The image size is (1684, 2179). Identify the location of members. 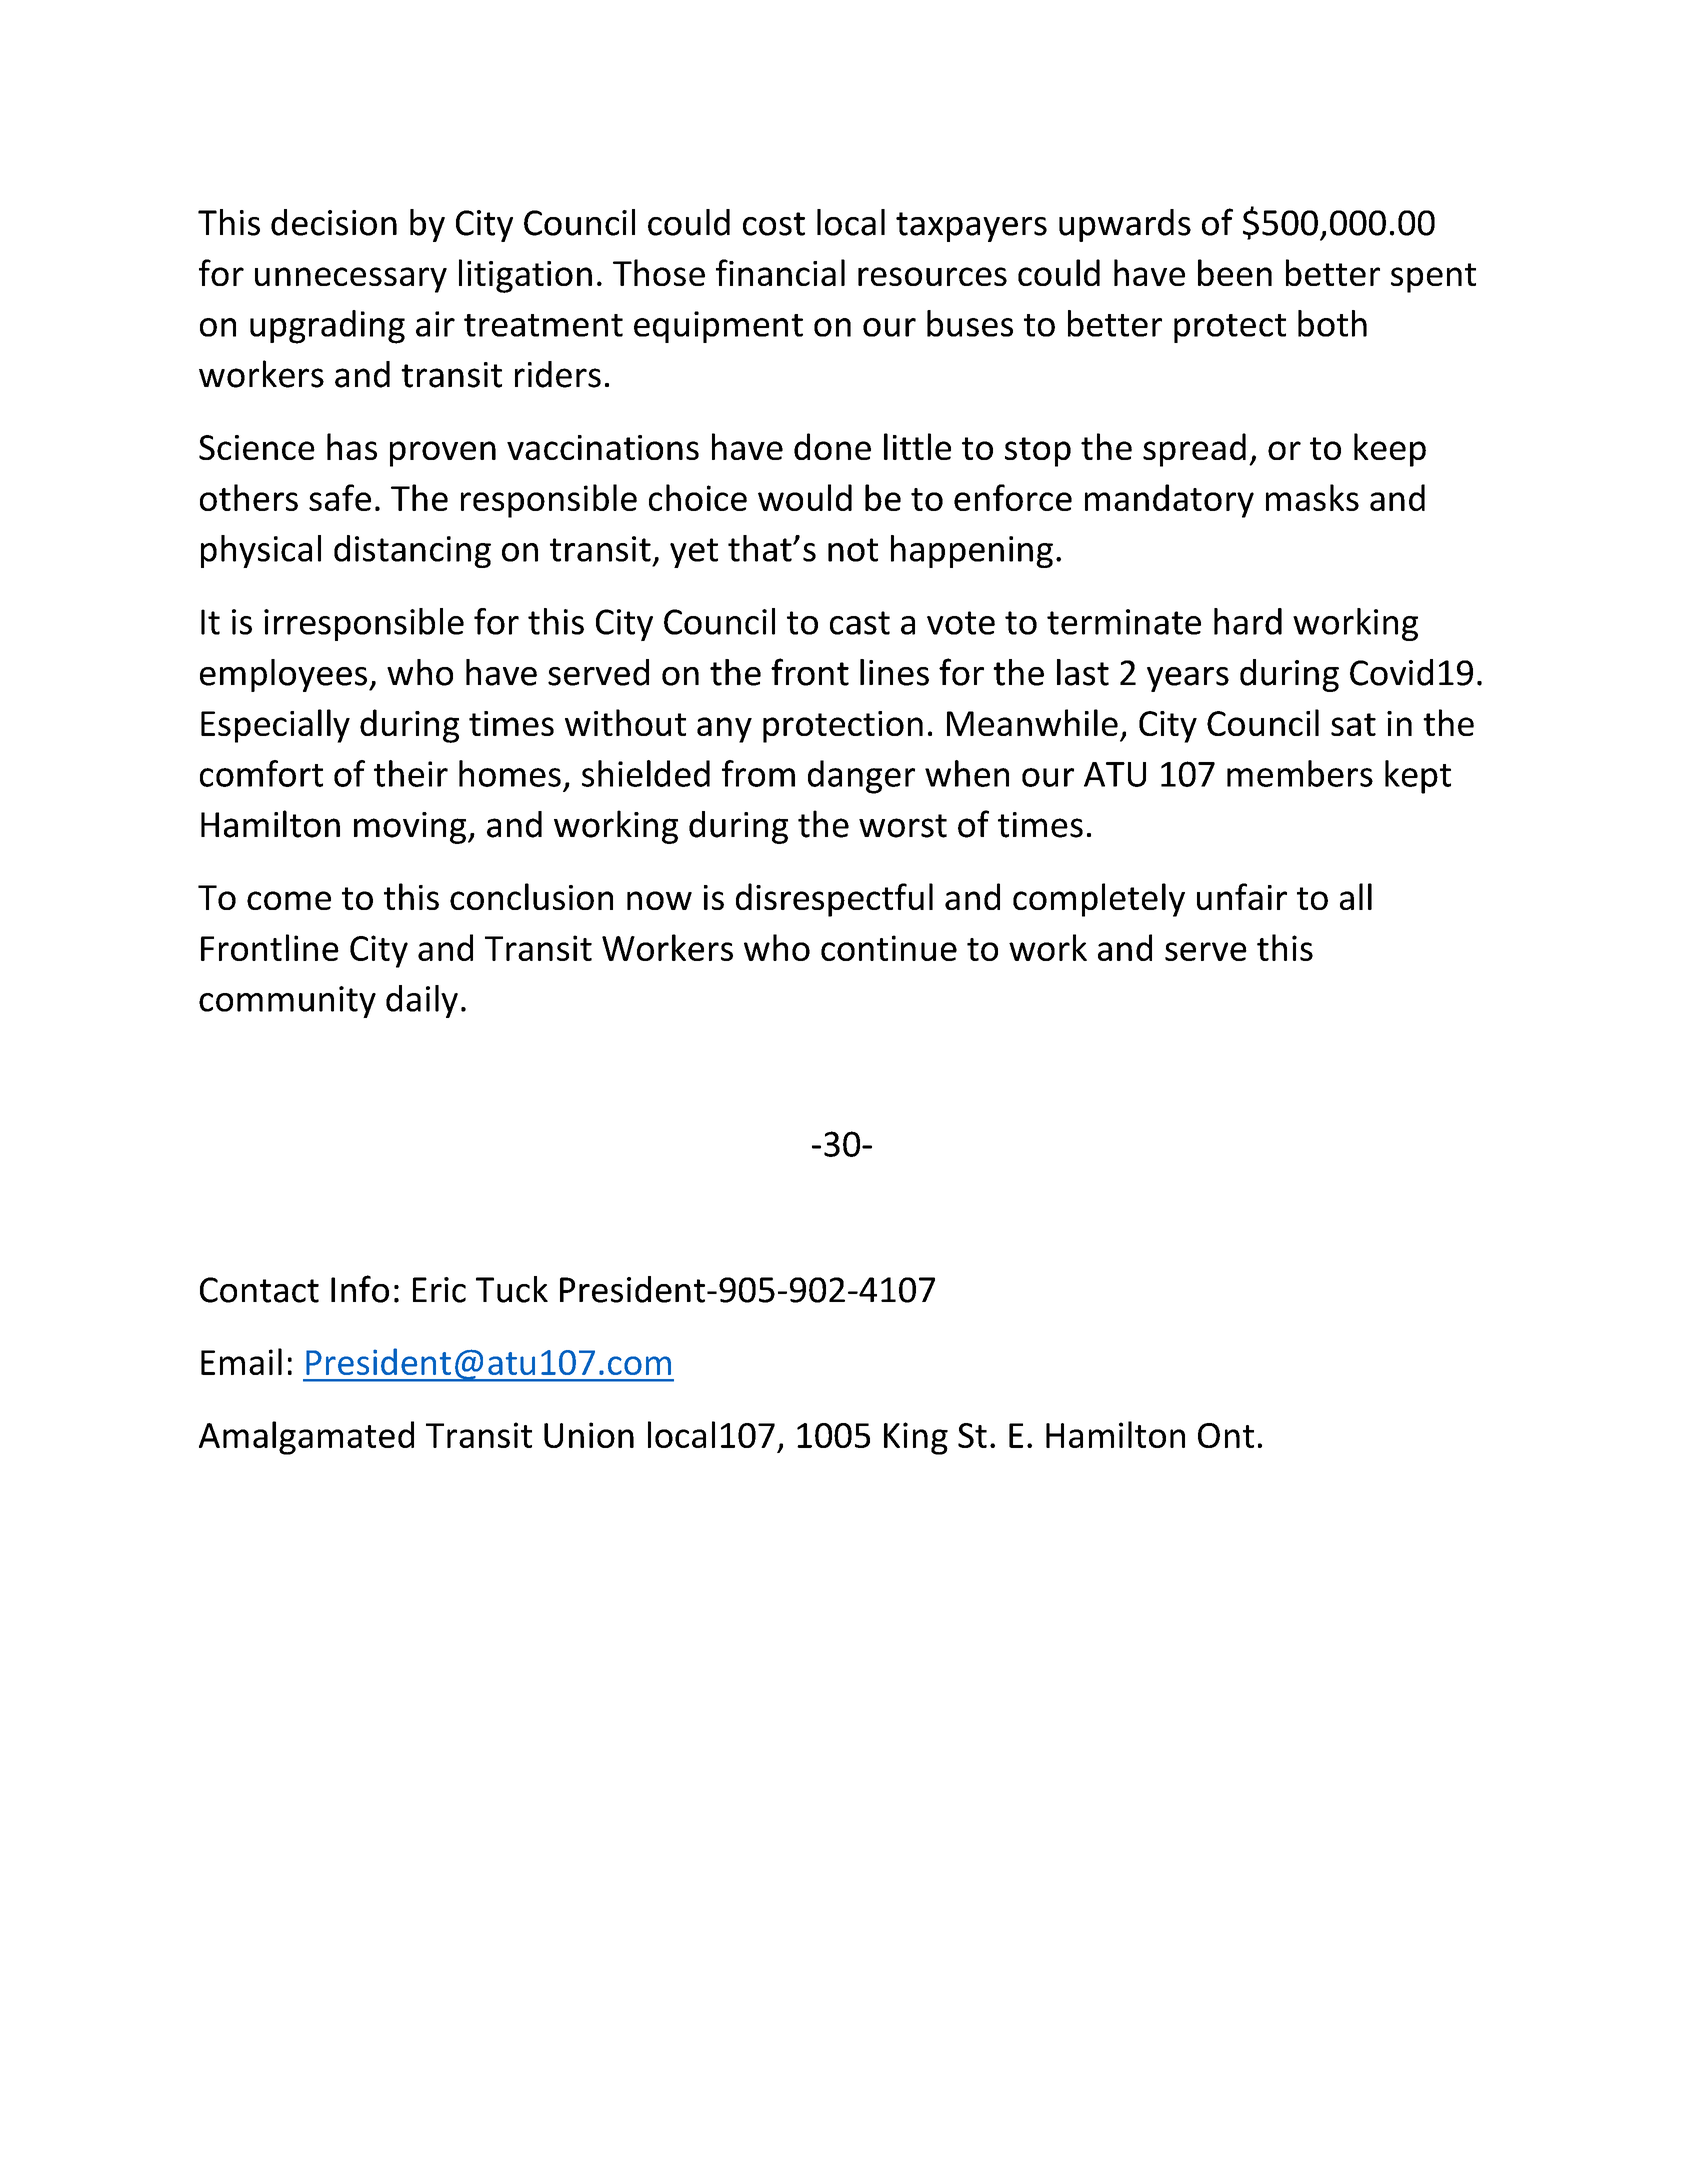
(1300, 773).
